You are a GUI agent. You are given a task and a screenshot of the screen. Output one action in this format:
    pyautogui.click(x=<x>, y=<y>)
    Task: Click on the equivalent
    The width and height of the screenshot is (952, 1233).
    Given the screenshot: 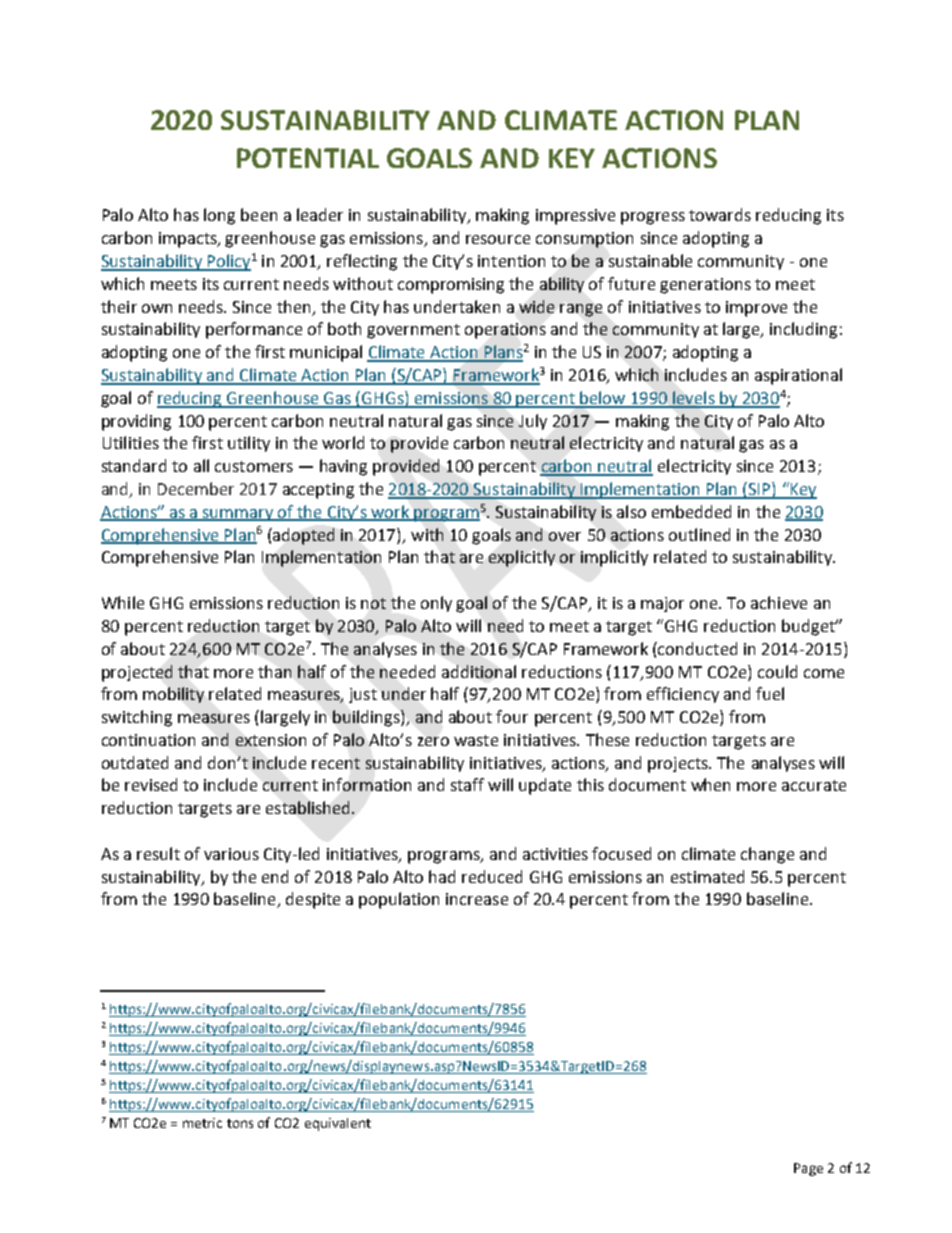 What is the action you would take?
    pyautogui.click(x=338, y=1124)
